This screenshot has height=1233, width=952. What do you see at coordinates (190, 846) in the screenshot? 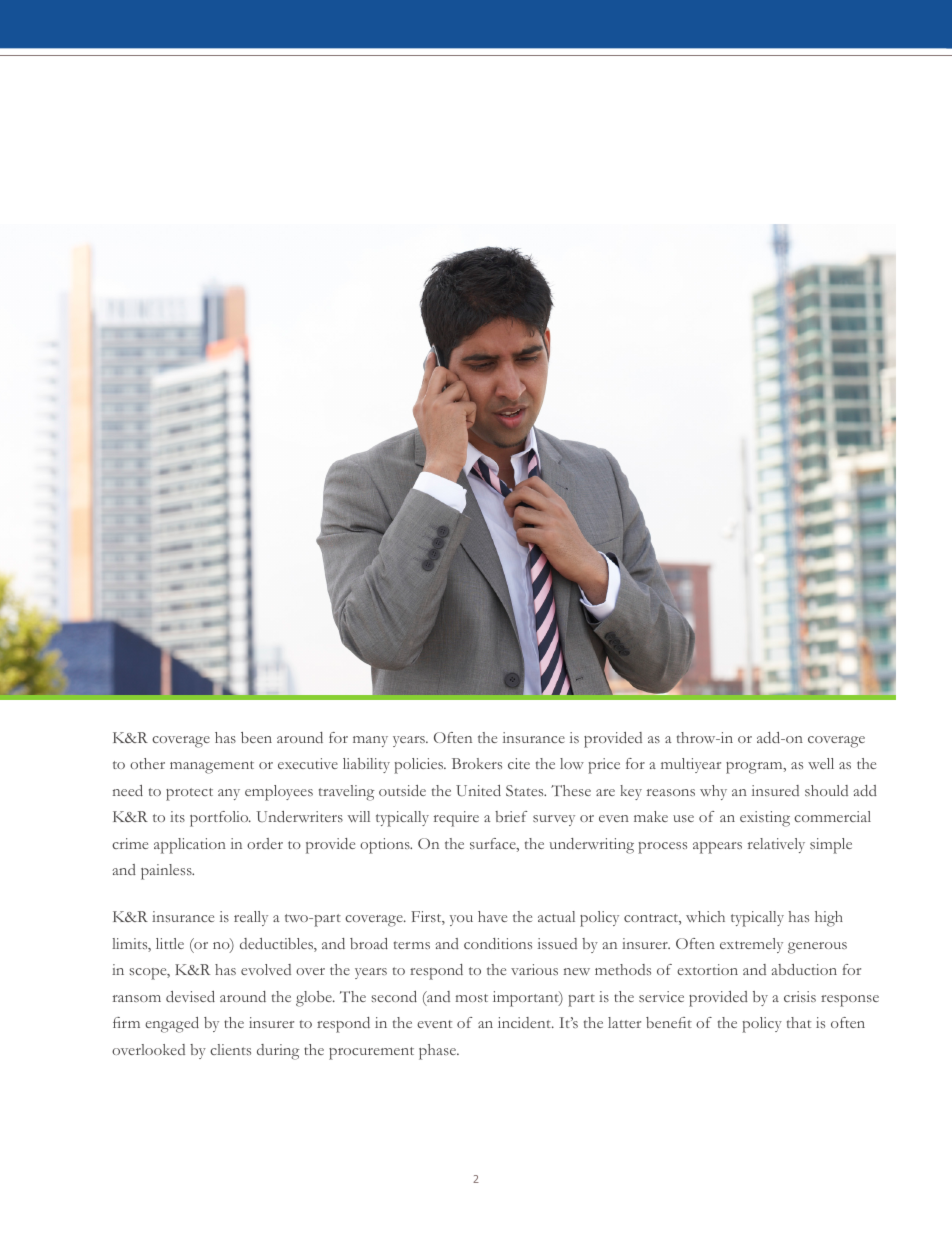
I see `application` at bounding box center [190, 846].
